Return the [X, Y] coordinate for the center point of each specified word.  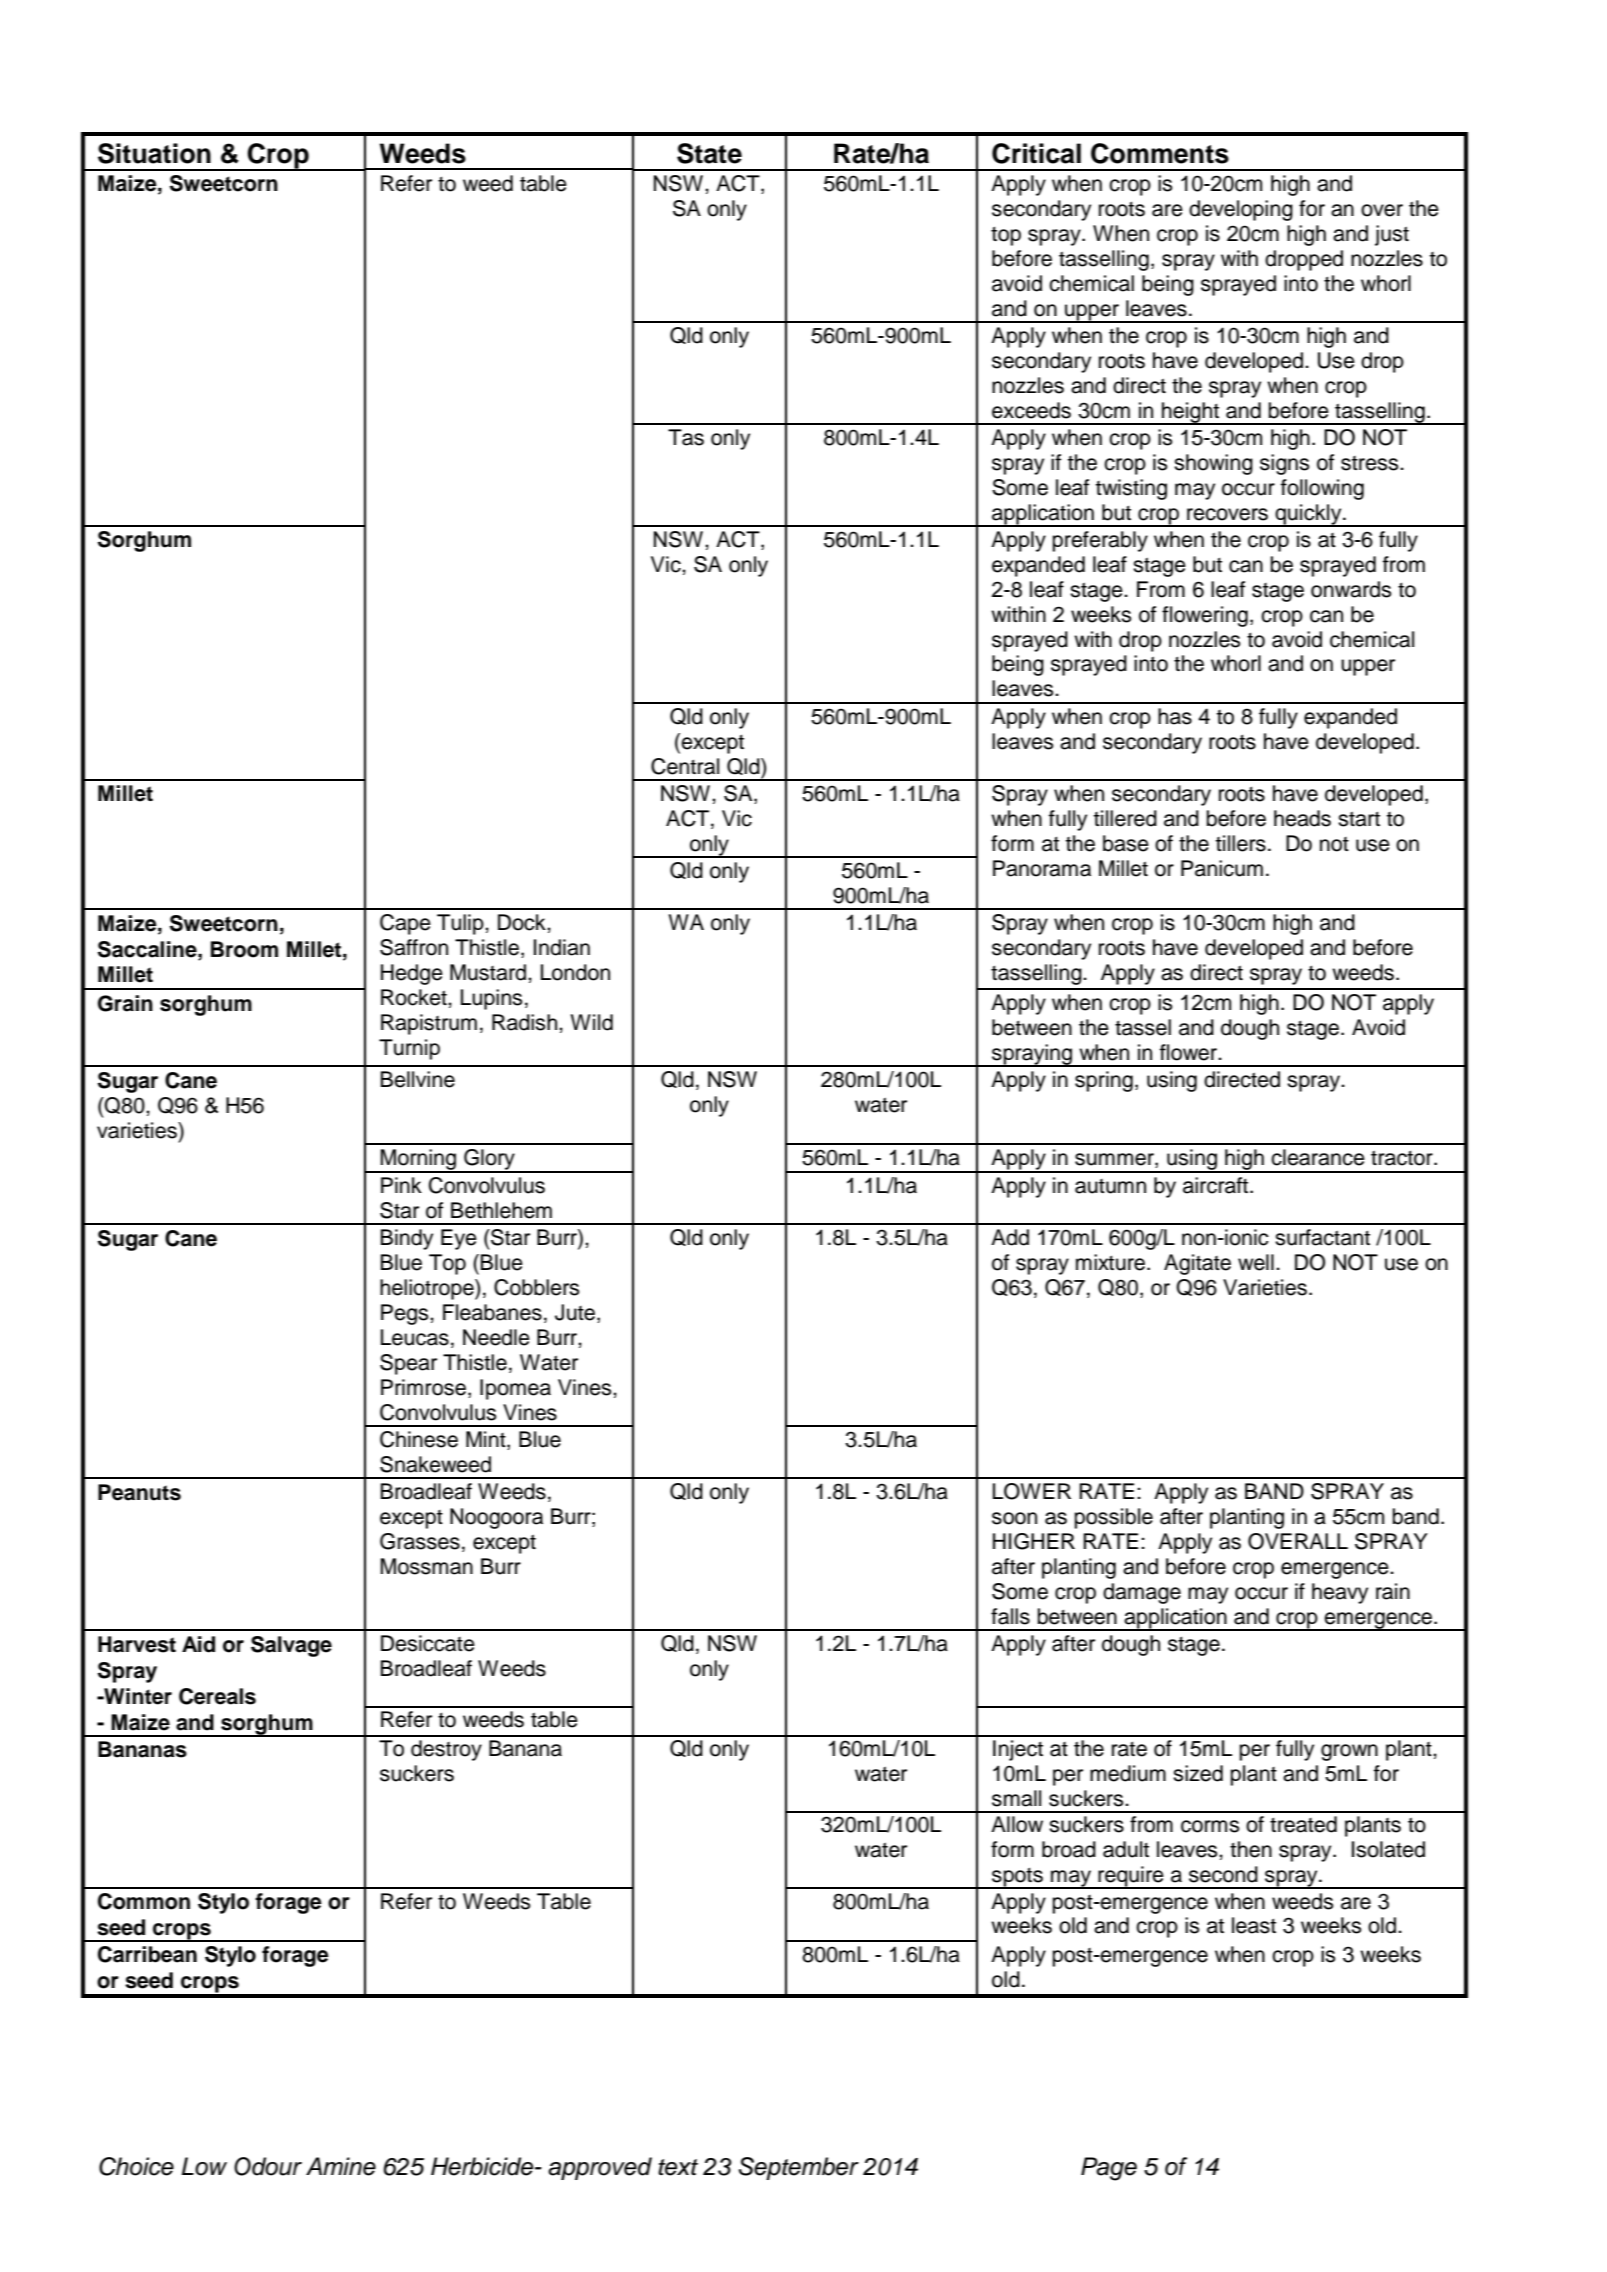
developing [1241, 210]
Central [685, 766]
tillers [1241, 843]
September [799, 2168]
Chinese [419, 1439]
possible [1114, 1518]
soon [1014, 1518]
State [709, 153]
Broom [244, 949]
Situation [154, 153]
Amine [341, 2166]
